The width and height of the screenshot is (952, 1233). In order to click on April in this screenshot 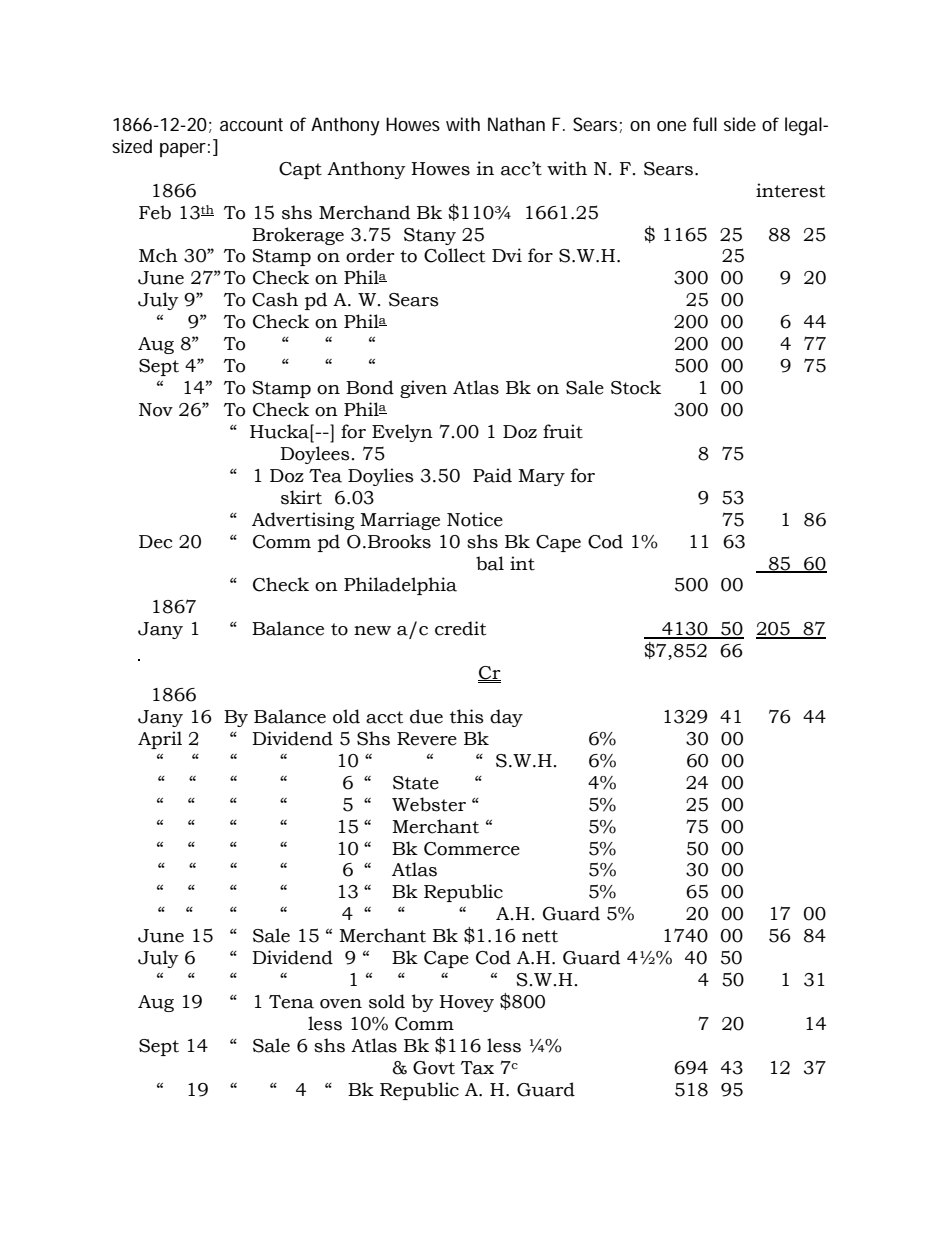, I will do `click(160, 740)`.
